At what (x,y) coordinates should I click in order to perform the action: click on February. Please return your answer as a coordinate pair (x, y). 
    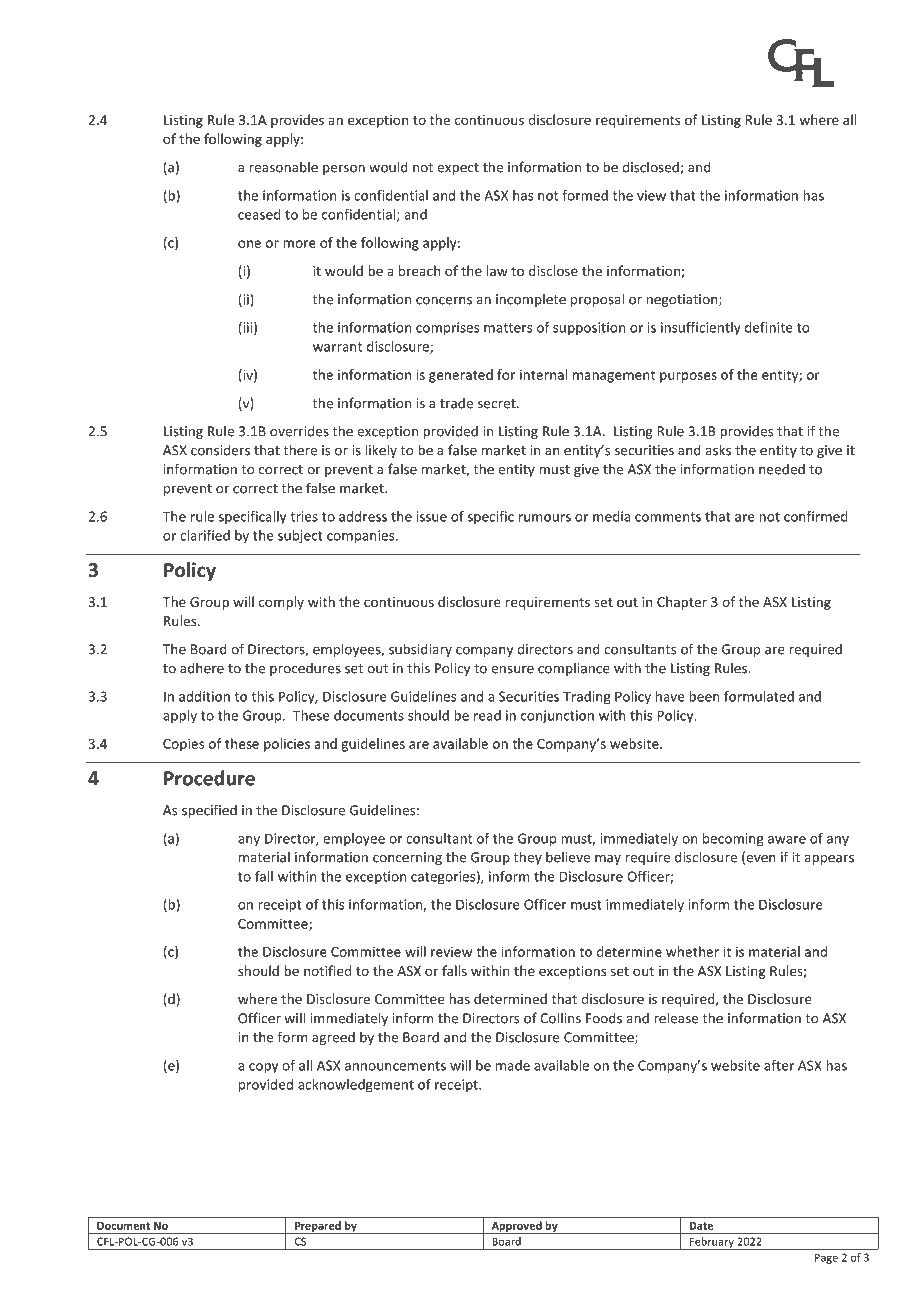
    Looking at the image, I should click on (712, 1243).
